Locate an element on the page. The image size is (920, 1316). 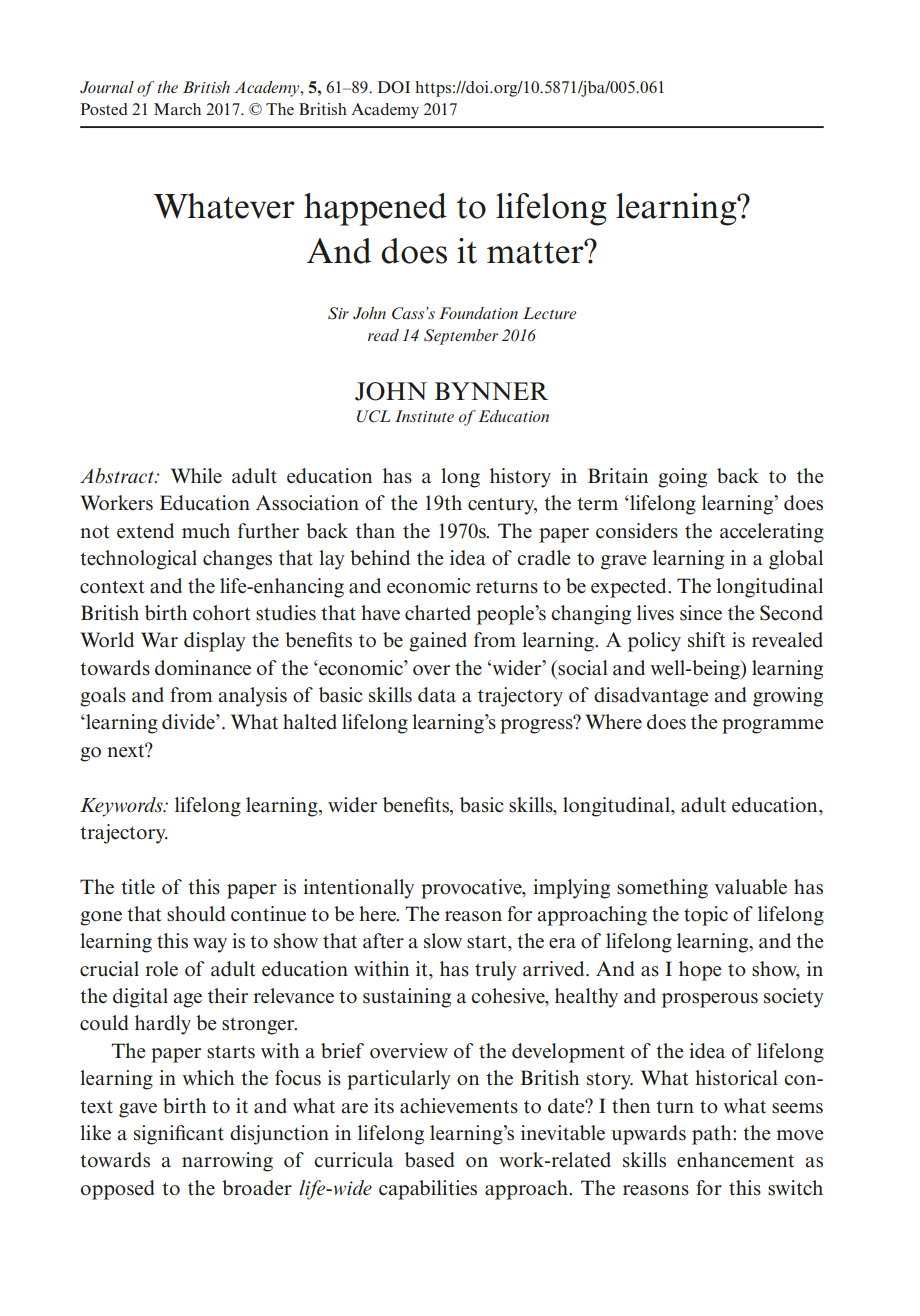
based is located at coordinates (429, 1160).
